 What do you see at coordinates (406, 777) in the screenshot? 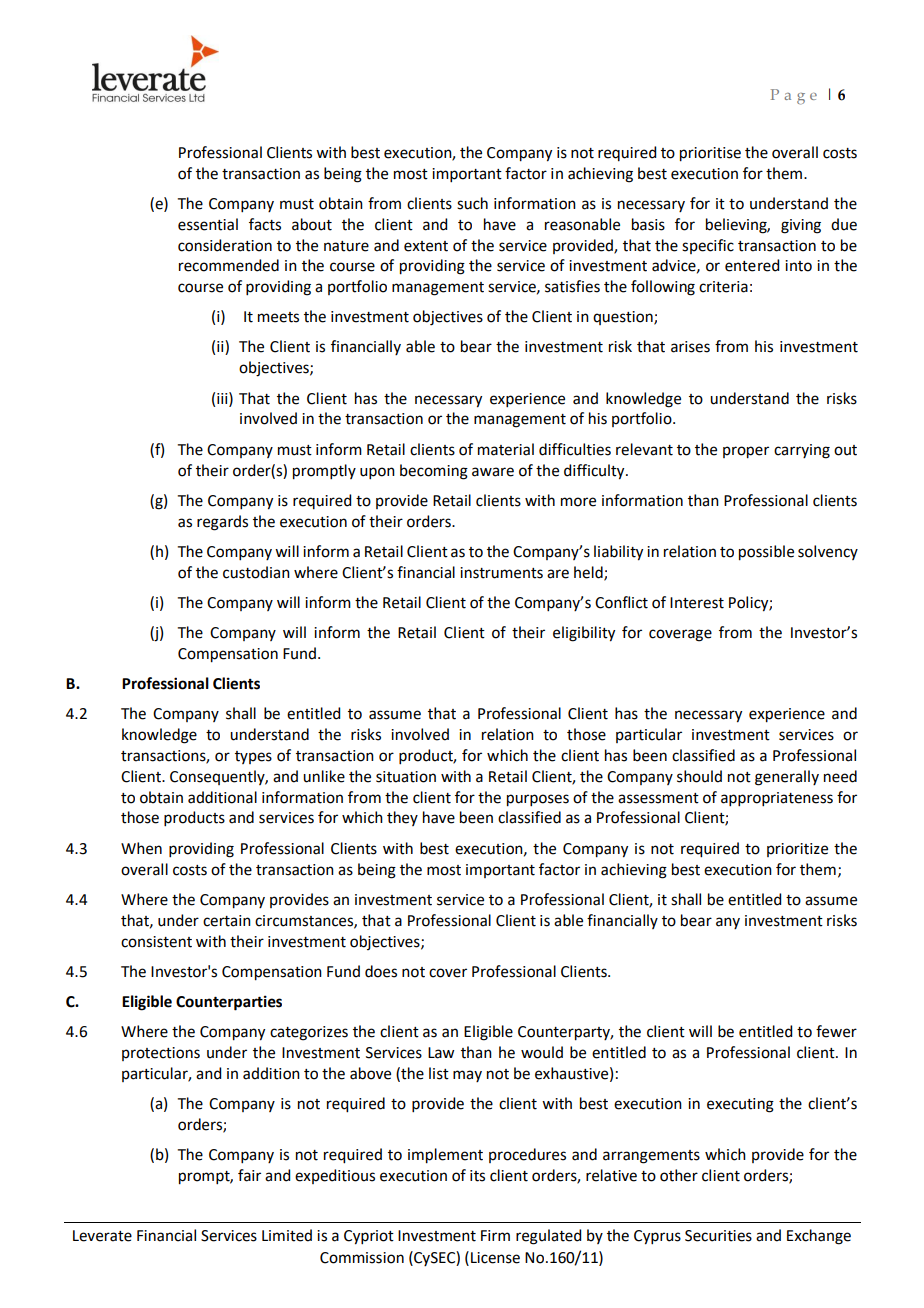
I see `situation` at bounding box center [406, 777].
